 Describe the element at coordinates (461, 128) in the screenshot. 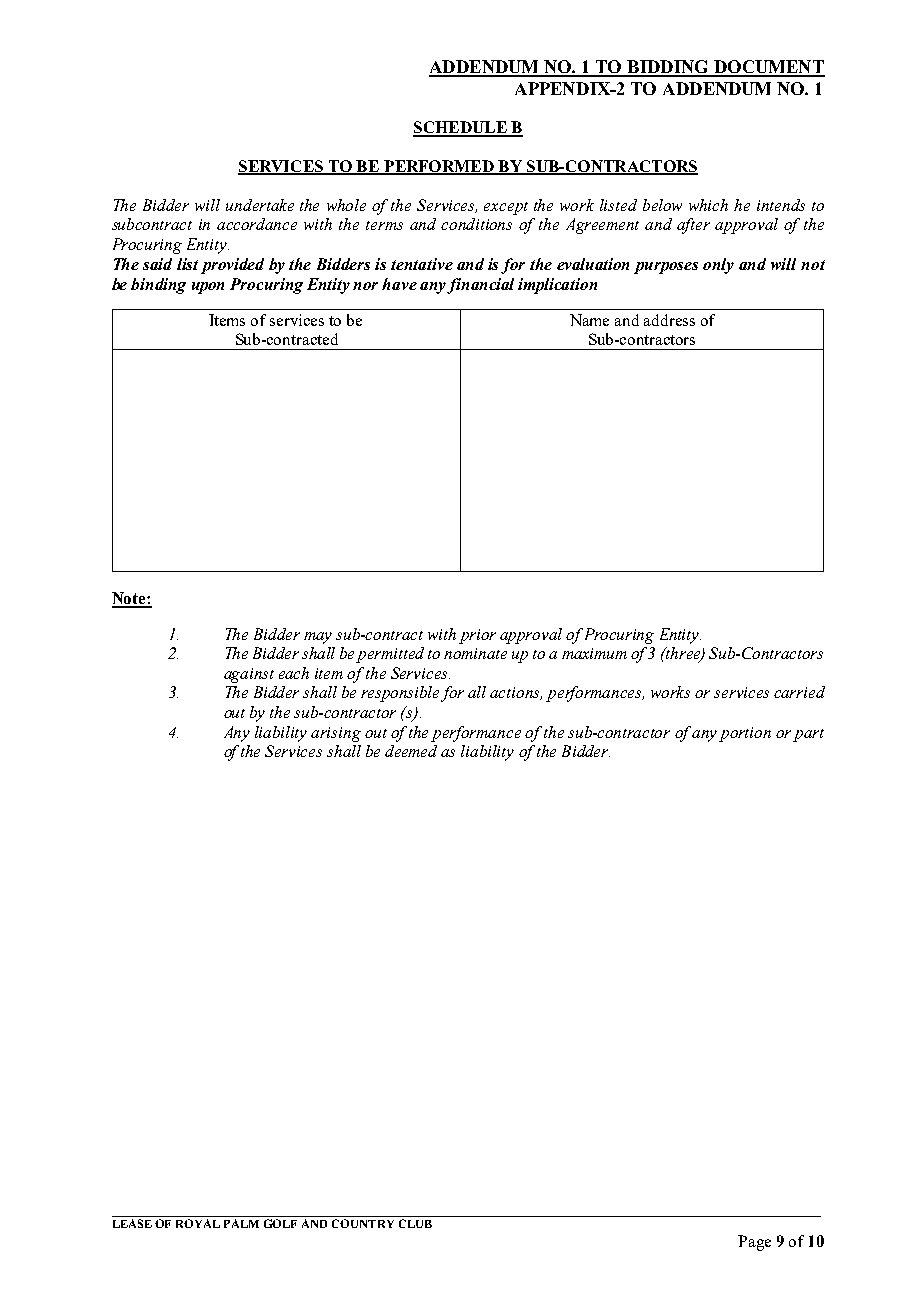

I see `SCHEDULE` at that location.
